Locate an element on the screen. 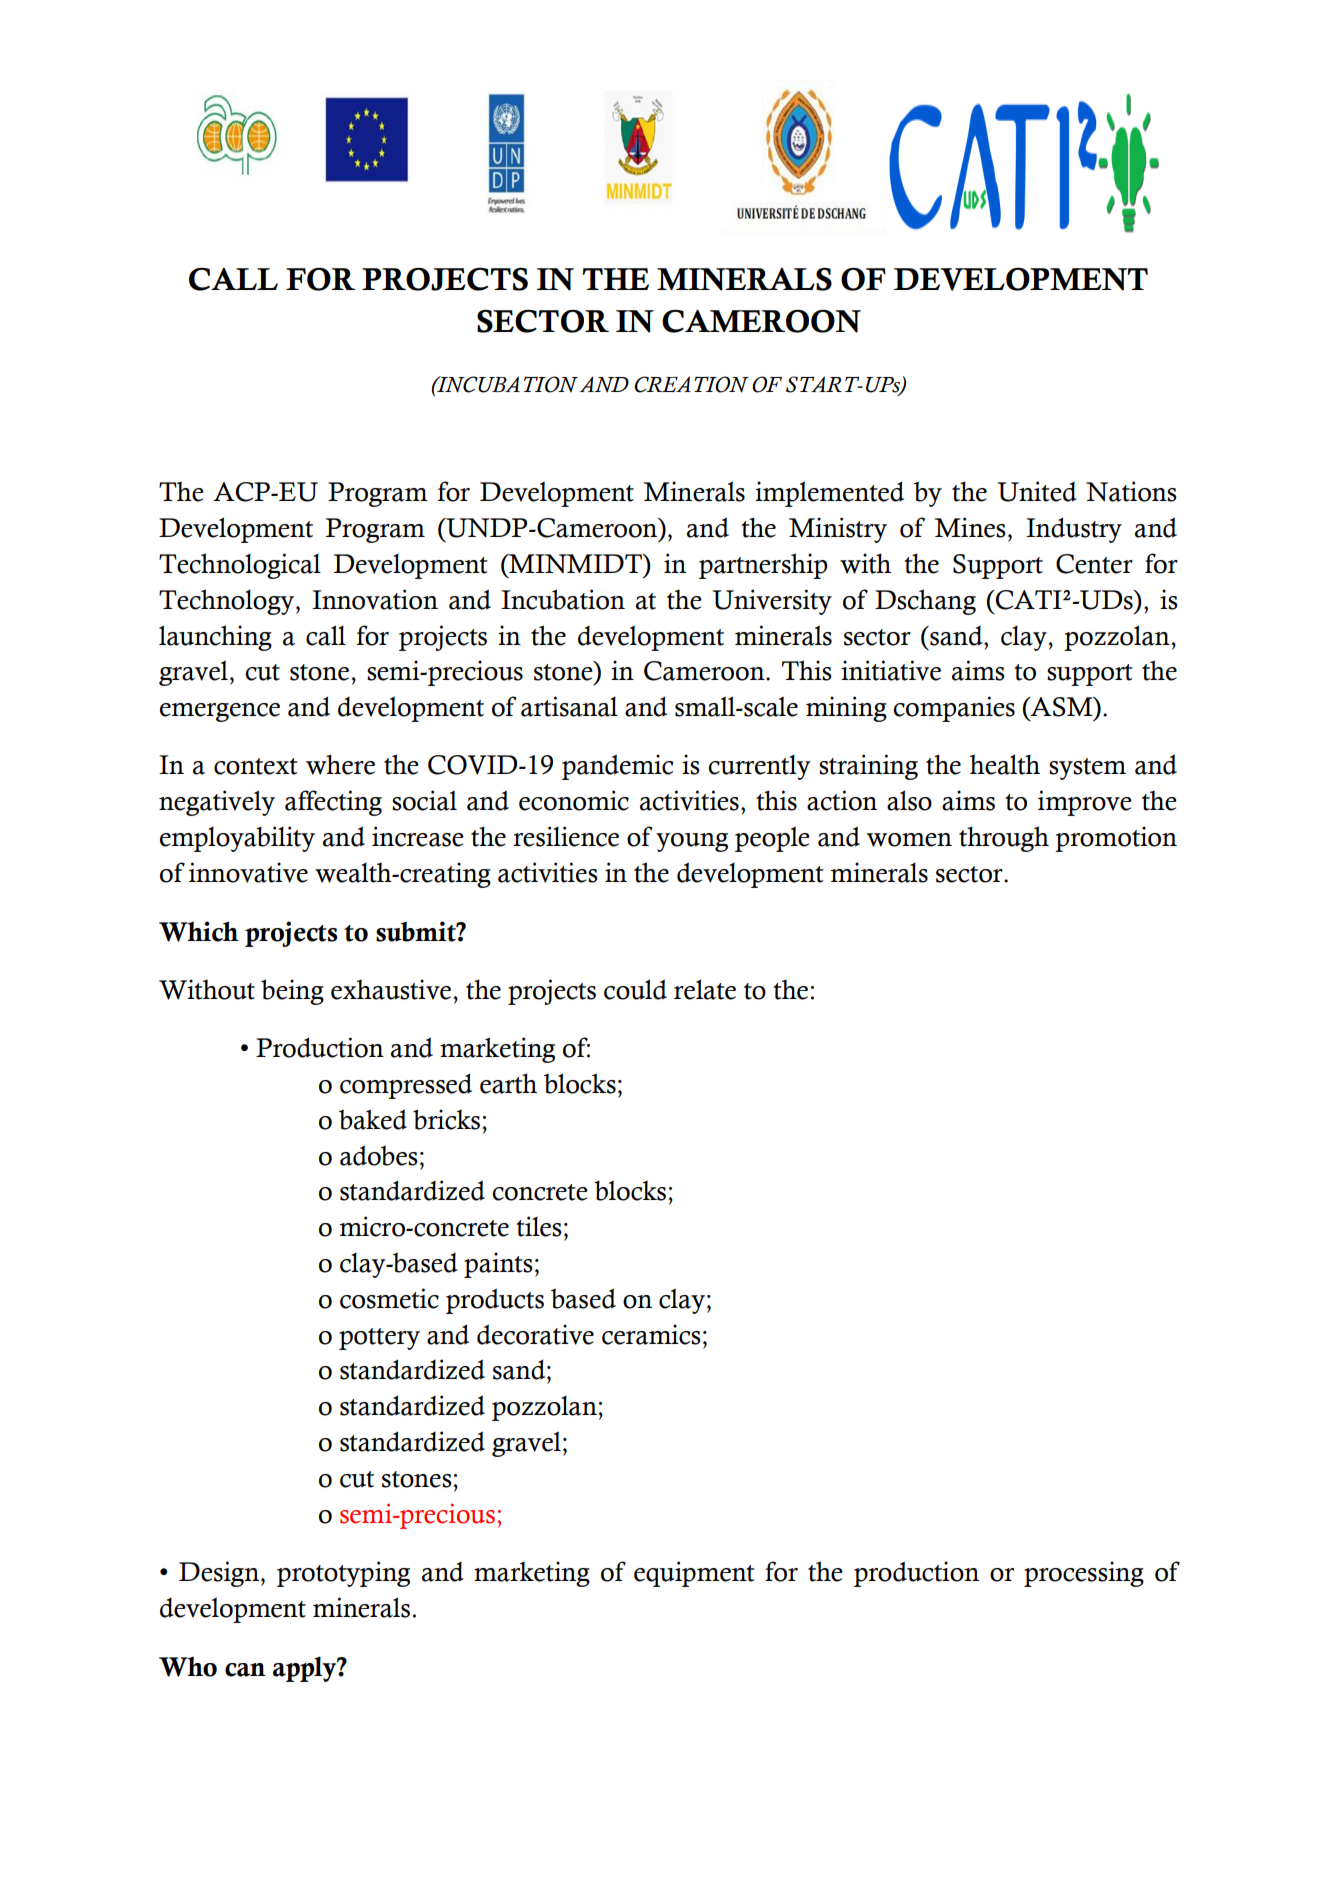 This screenshot has height=1891, width=1337. can is located at coordinates (245, 1670).
